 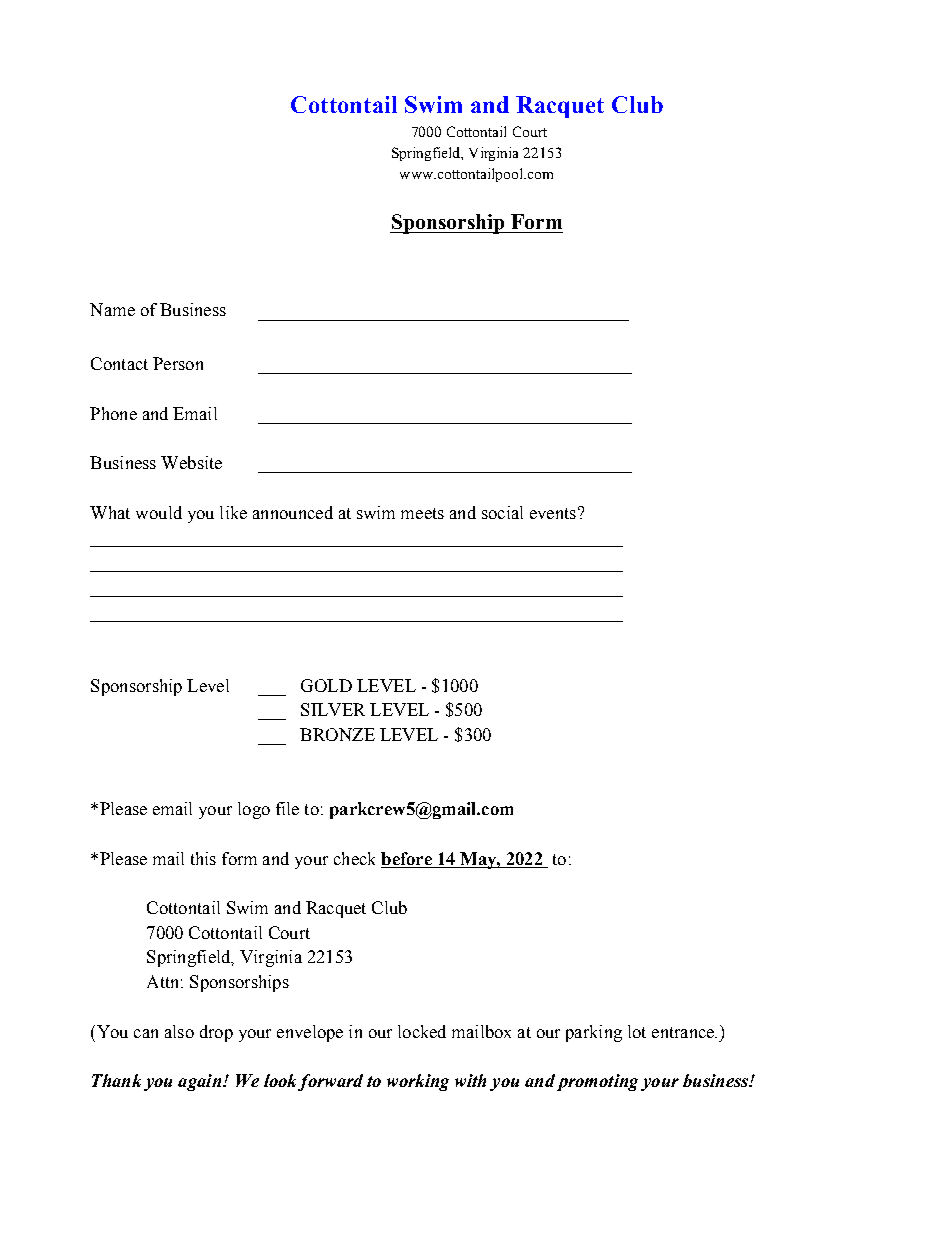 I want to click on BRONZE, so click(x=337, y=734).
